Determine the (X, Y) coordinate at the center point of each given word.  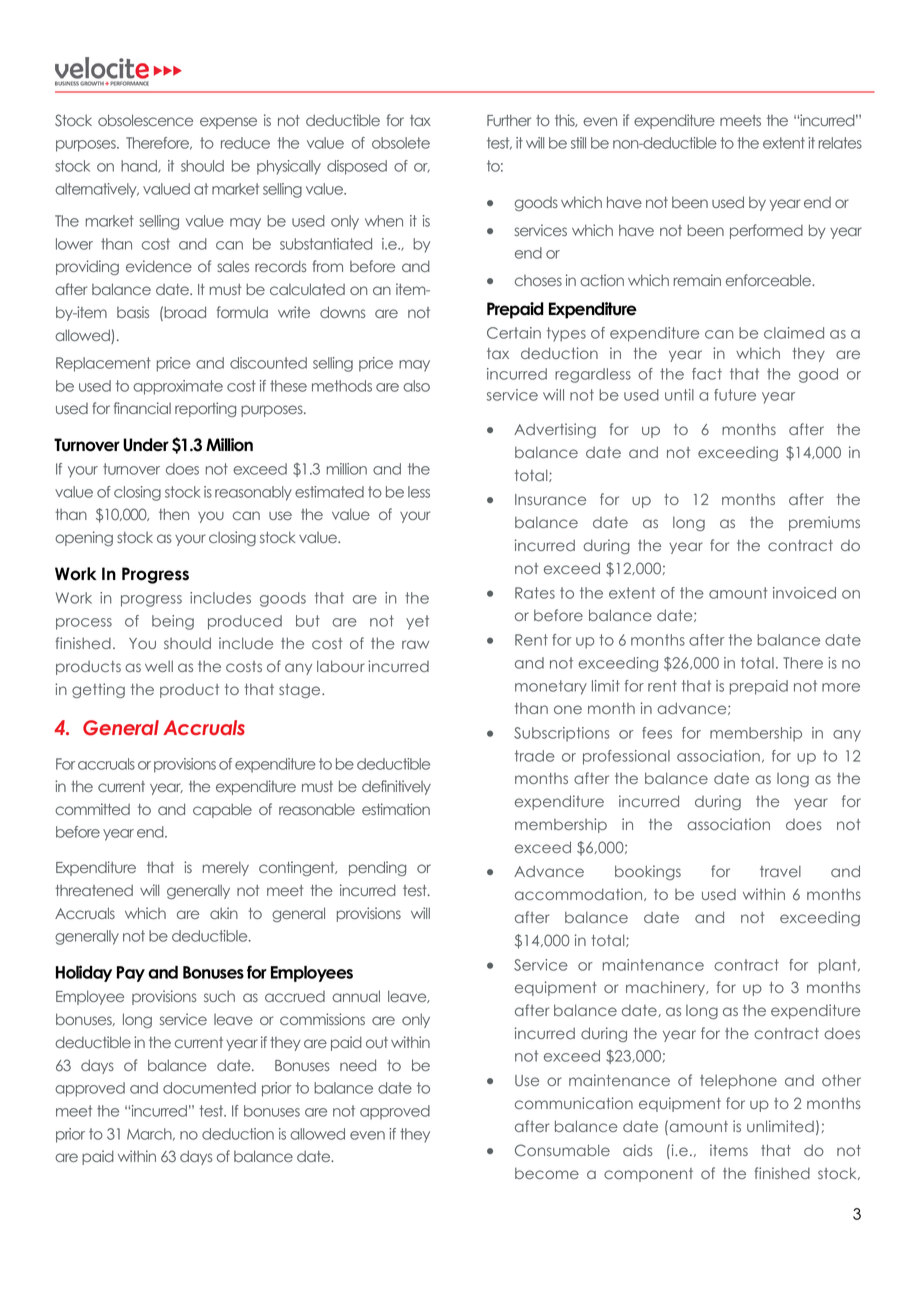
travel (780, 871)
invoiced (804, 593)
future (735, 395)
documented (209, 1088)
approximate (178, 387)
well (159, 666)
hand (140, 166)
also (416, 386)
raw (415, 644)
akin (224, 913)
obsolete (401, 143)
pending (377, 868)
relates (840, 143)
